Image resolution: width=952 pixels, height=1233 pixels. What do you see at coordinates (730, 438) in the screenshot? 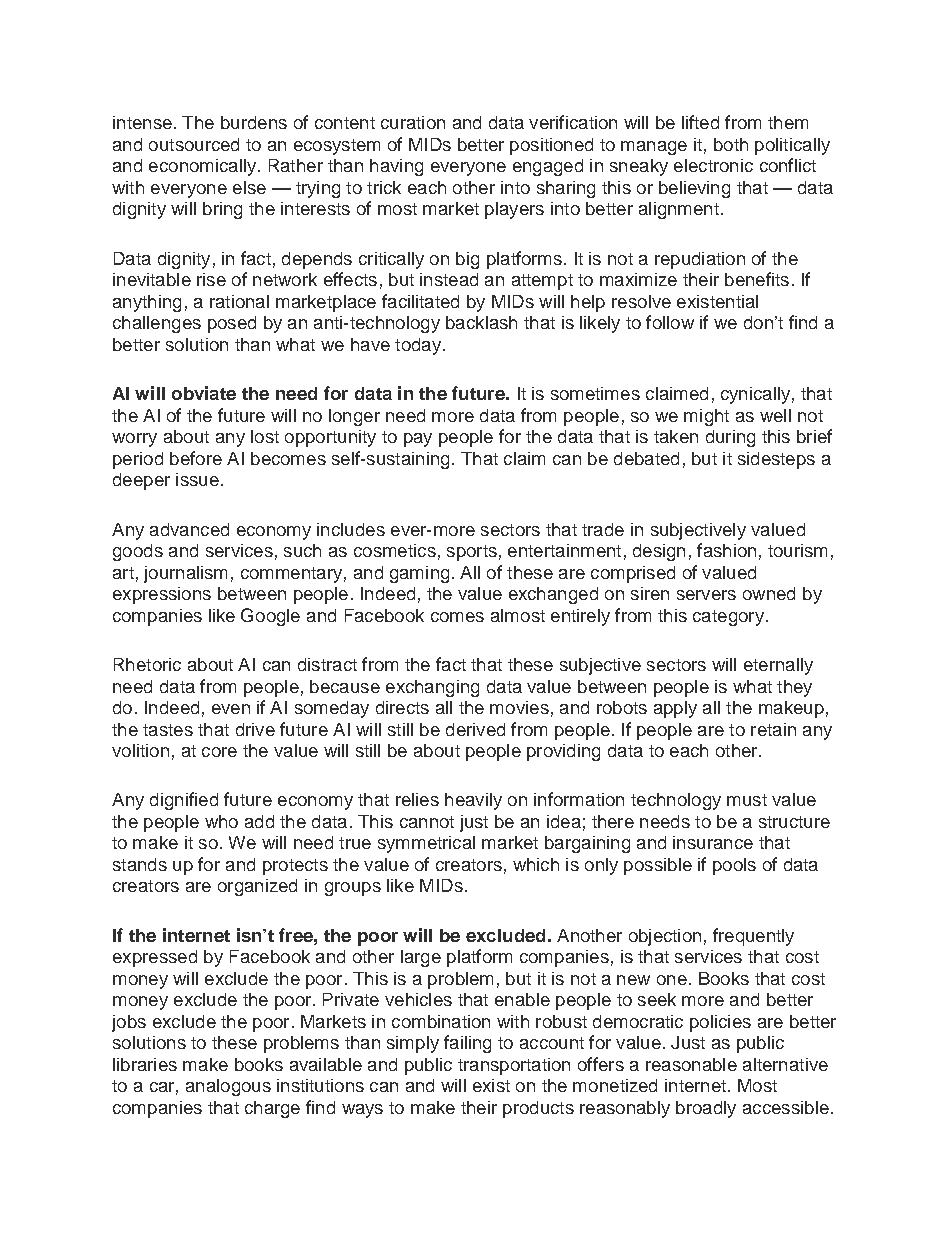
I see `during` at bounding box center [730, 438].
